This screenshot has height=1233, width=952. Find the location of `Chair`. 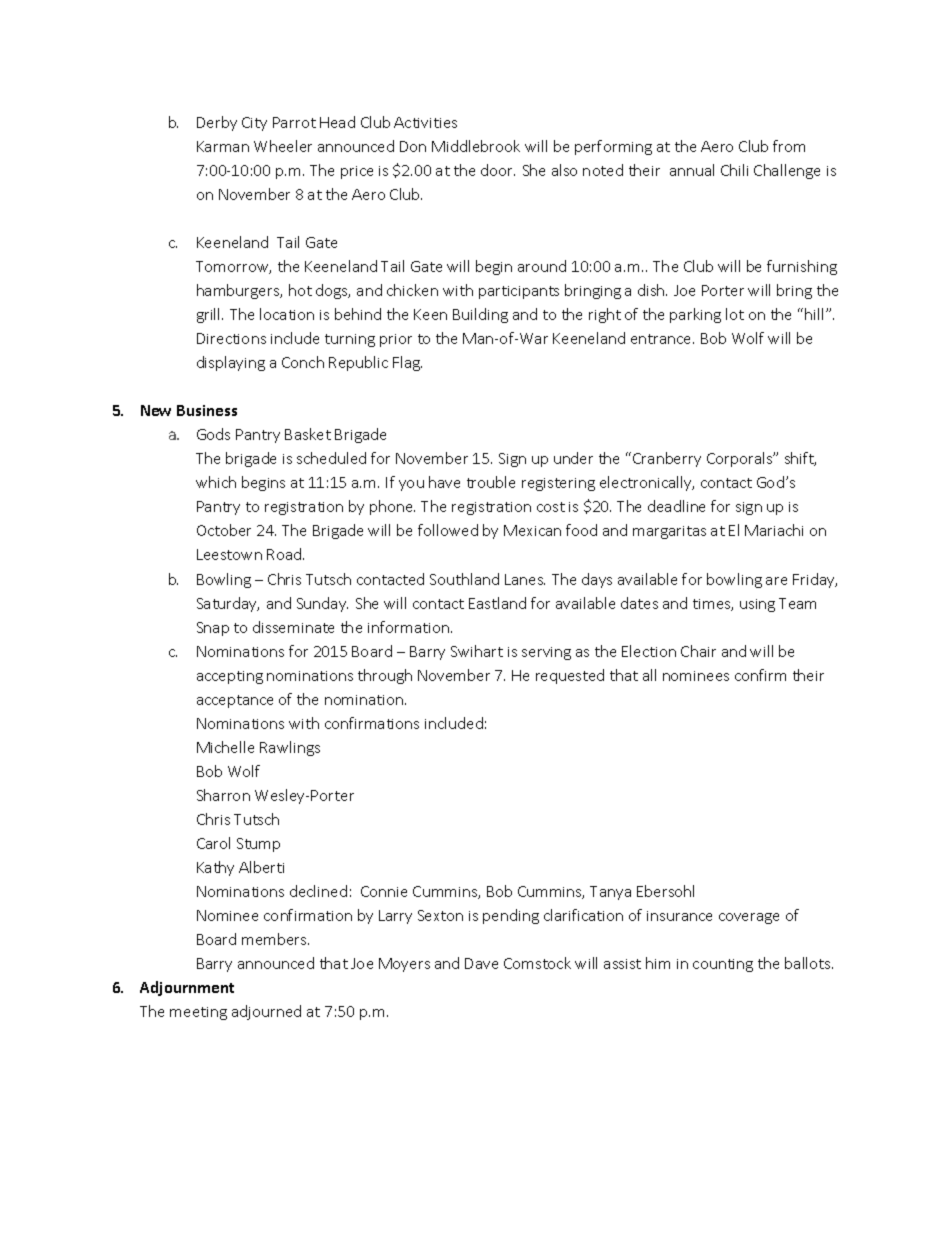

Chair is located at coordinates (698, 651).
